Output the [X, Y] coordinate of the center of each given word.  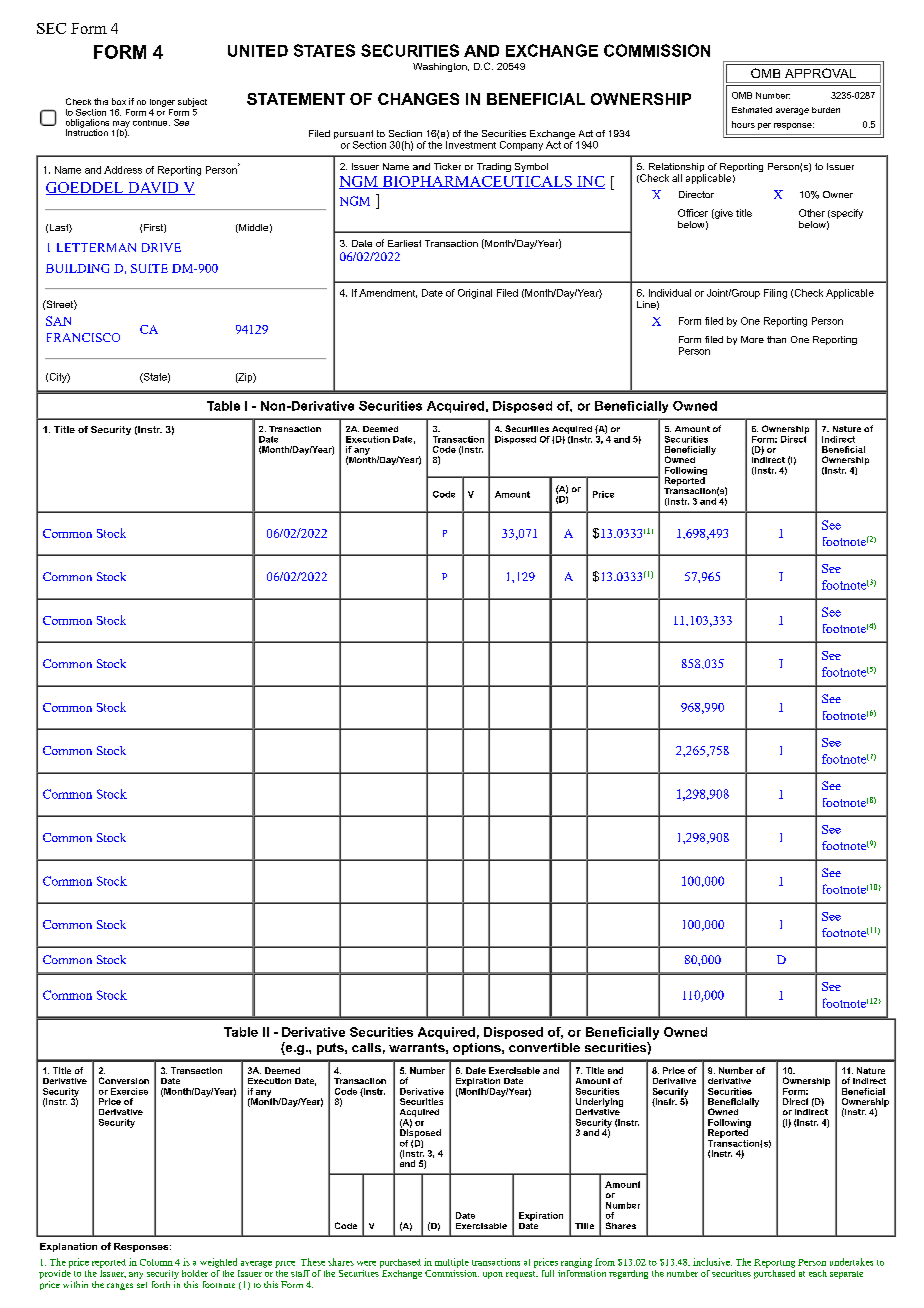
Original [475, 294]
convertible [544, 1047]
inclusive [712, 1262]
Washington [441, 67]
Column [156, 1262]
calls [366, 1047]
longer [162, 103]
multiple [452, 1263]
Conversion [124, 1080]
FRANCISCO [83, 337]
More [752, 339]
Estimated [752, 110]
